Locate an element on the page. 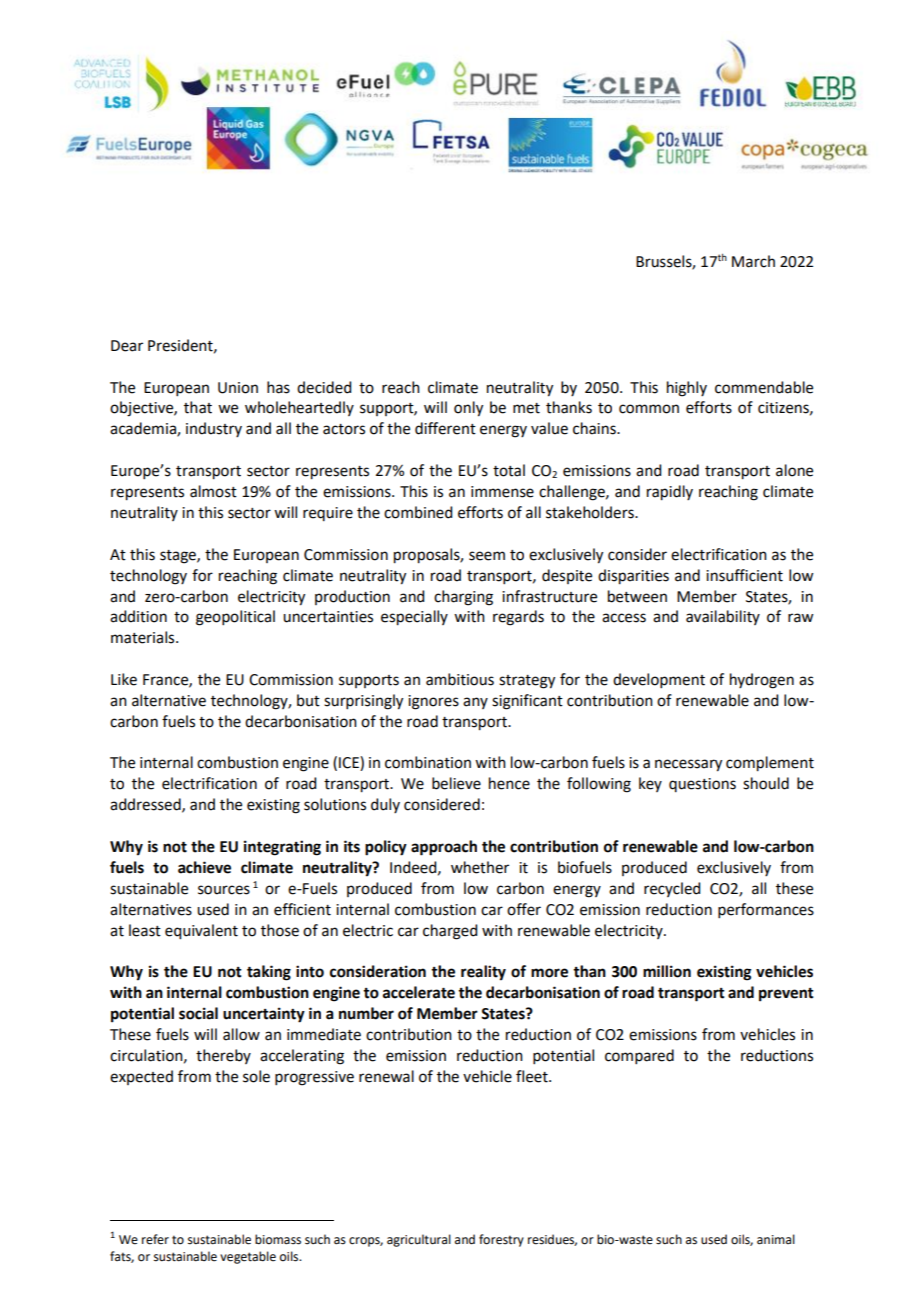  only is located at coordinates (468, 409).
